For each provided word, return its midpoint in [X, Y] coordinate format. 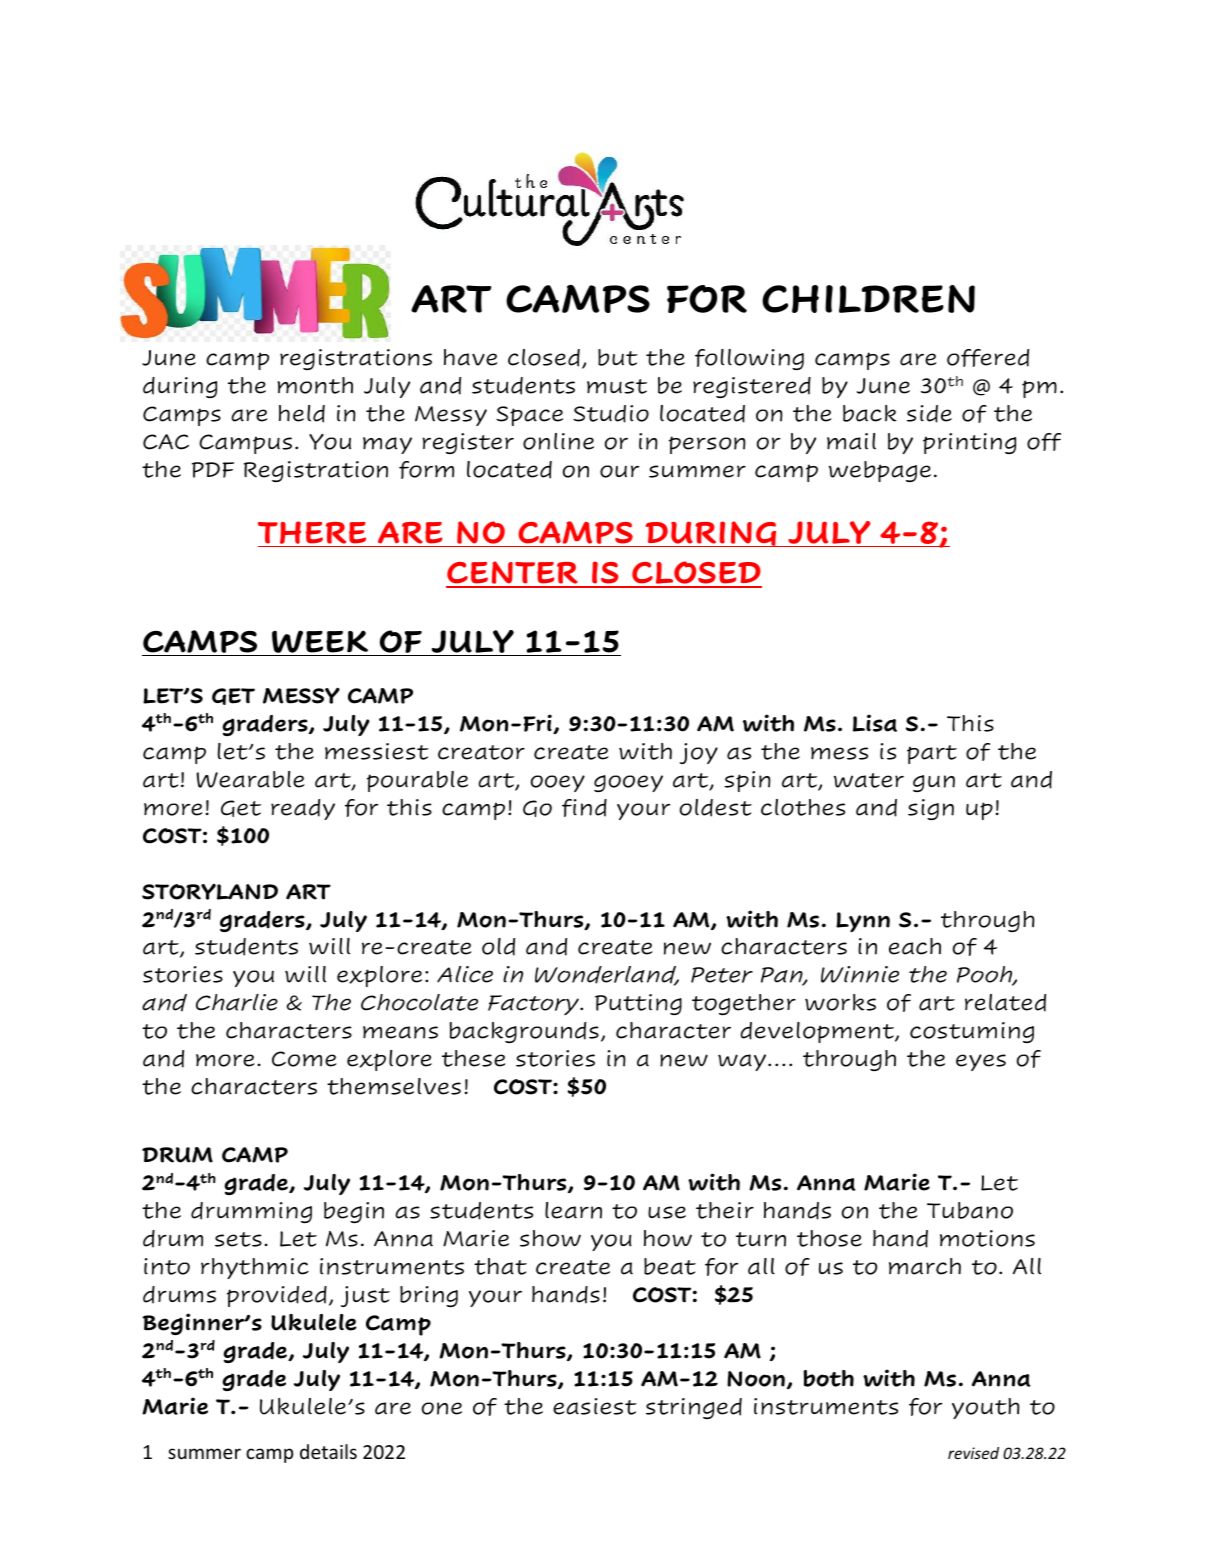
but [618, 357]
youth [986, 1408]
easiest [595, 1406]
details [328, 1451]
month [315, 385]
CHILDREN [868, 299]
